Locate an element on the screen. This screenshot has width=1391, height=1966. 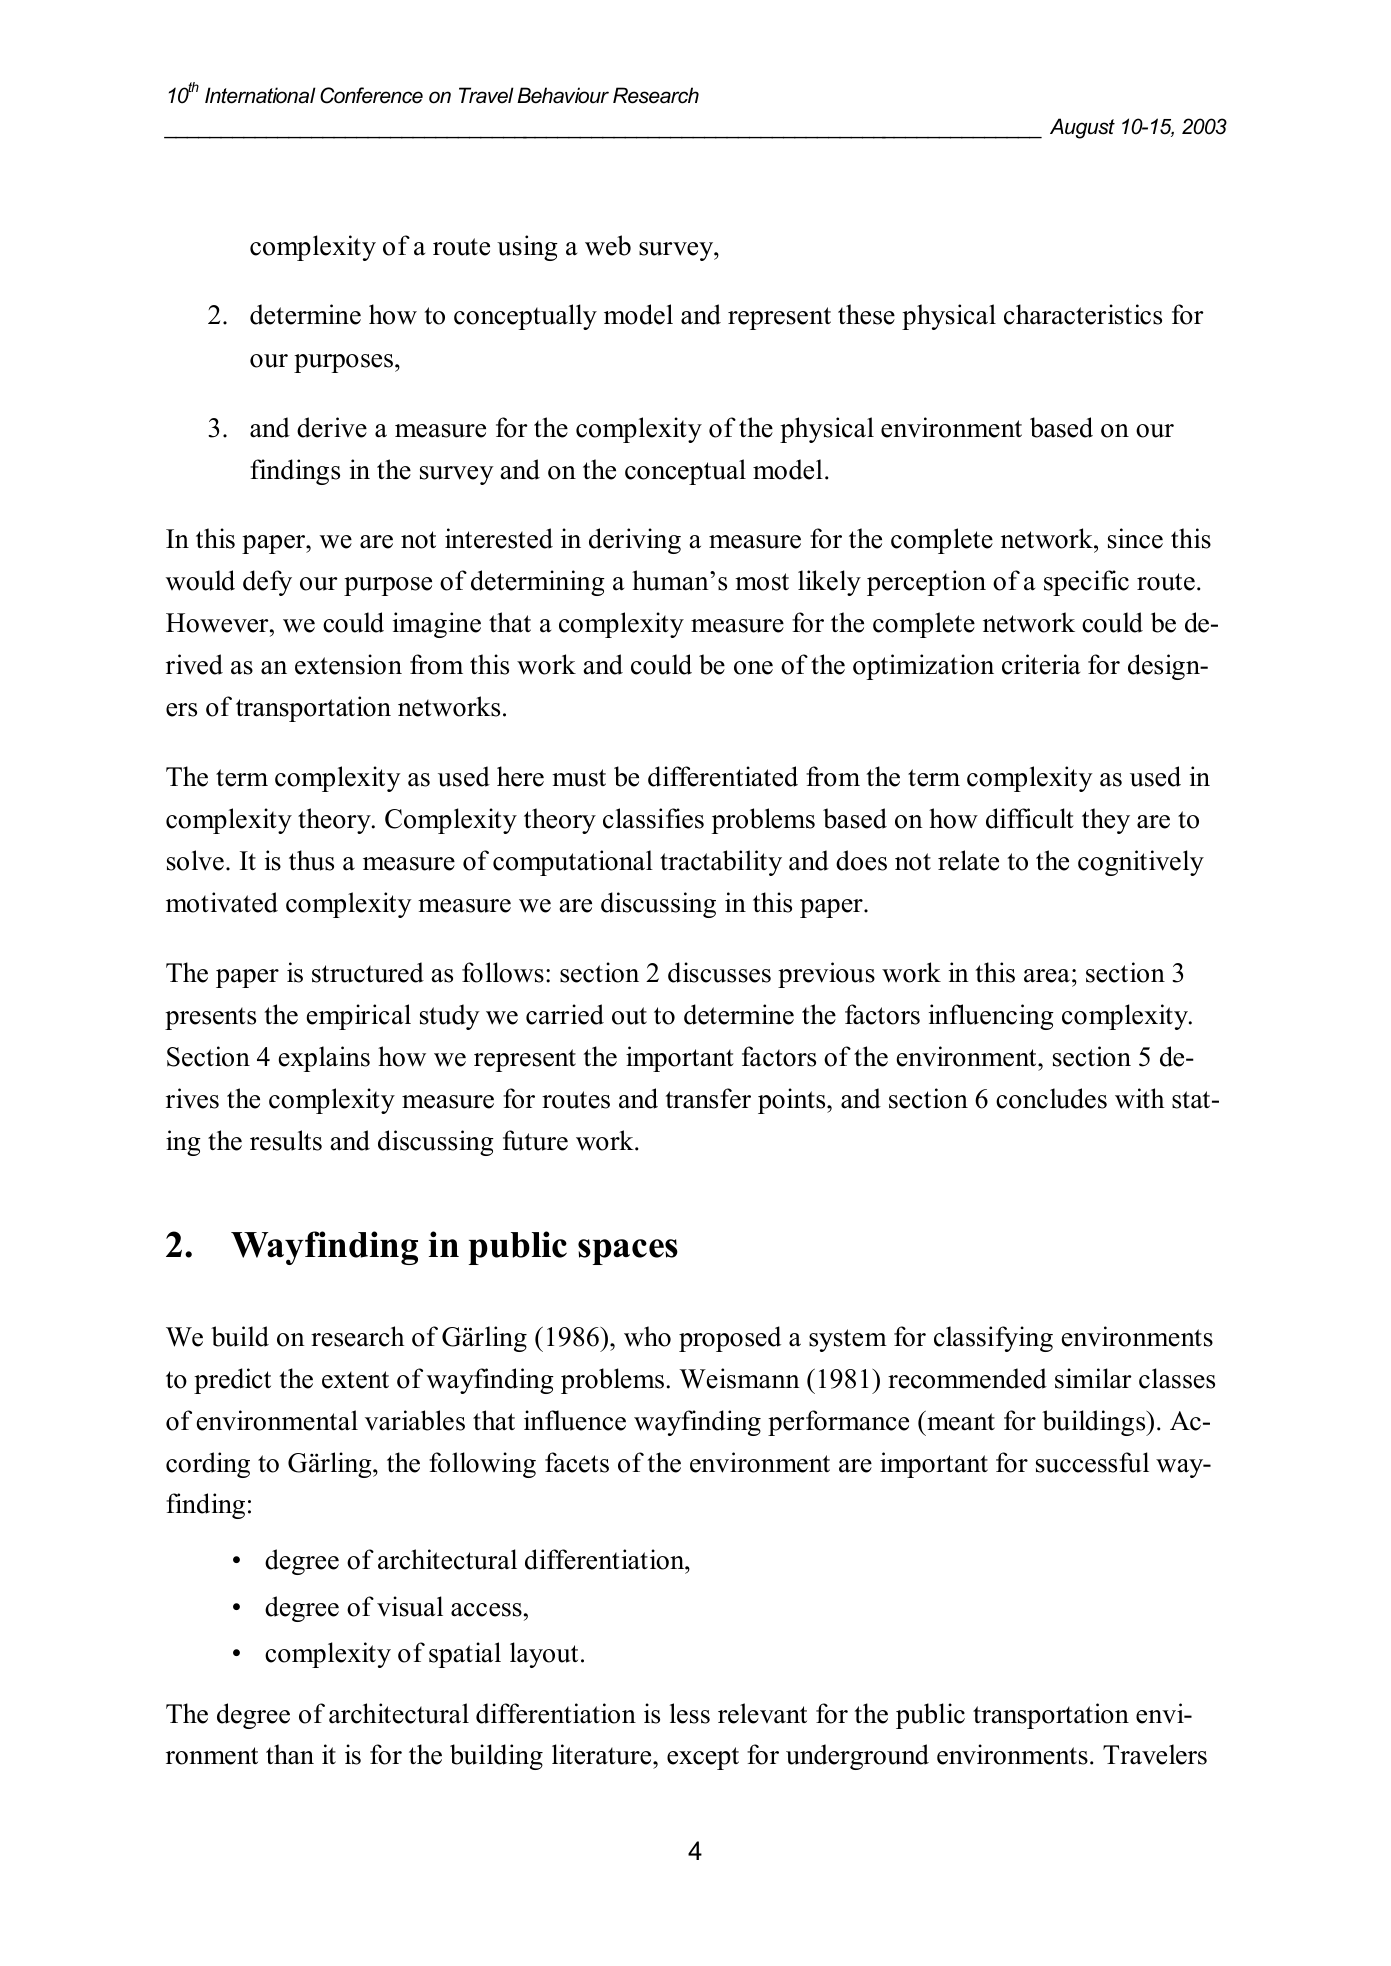
August is located at coordinates (1082, 128).
